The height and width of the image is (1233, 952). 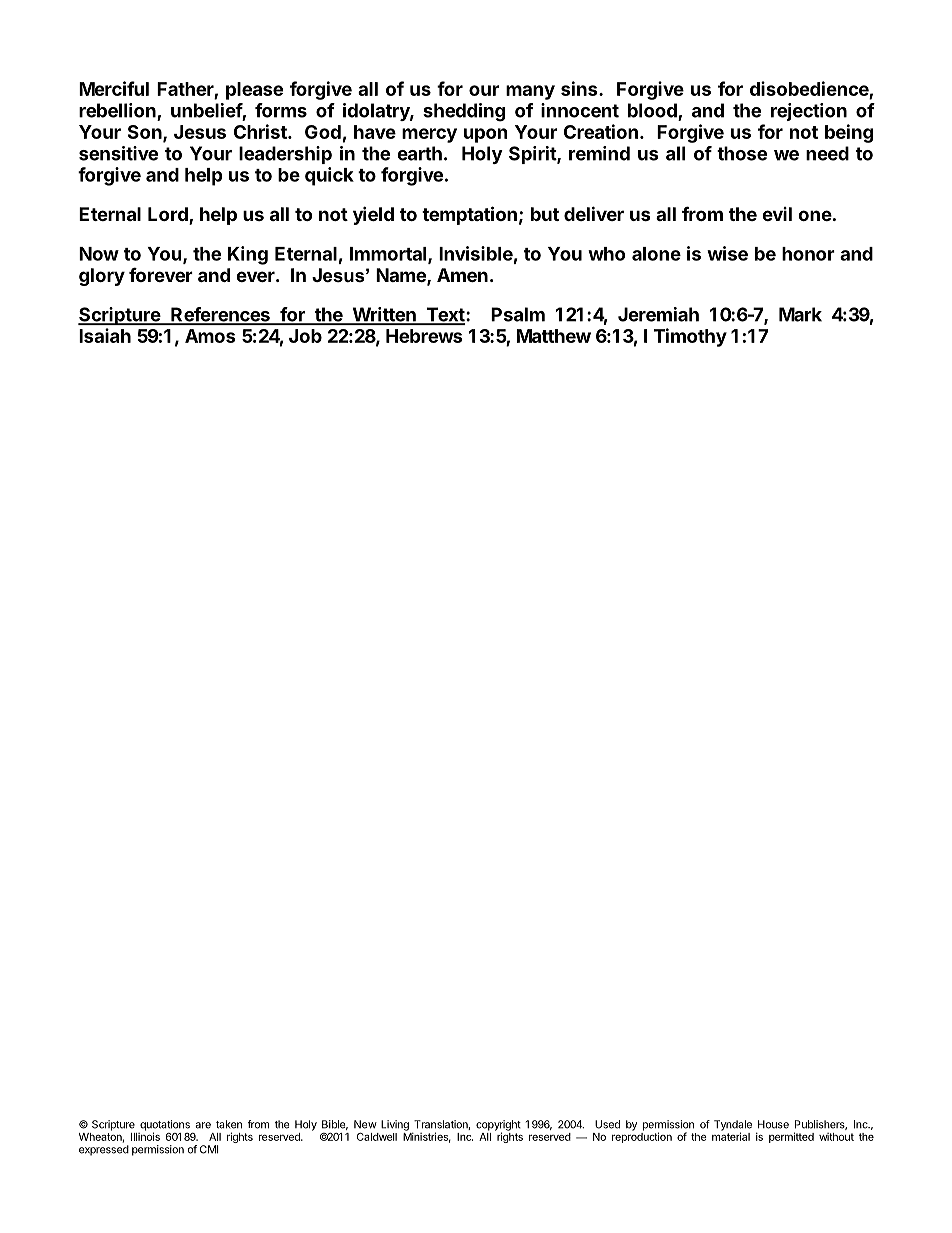 What do you see at coordinates (210, 336) in the image?
I see `Amos` at bounding box center [210, 336].
